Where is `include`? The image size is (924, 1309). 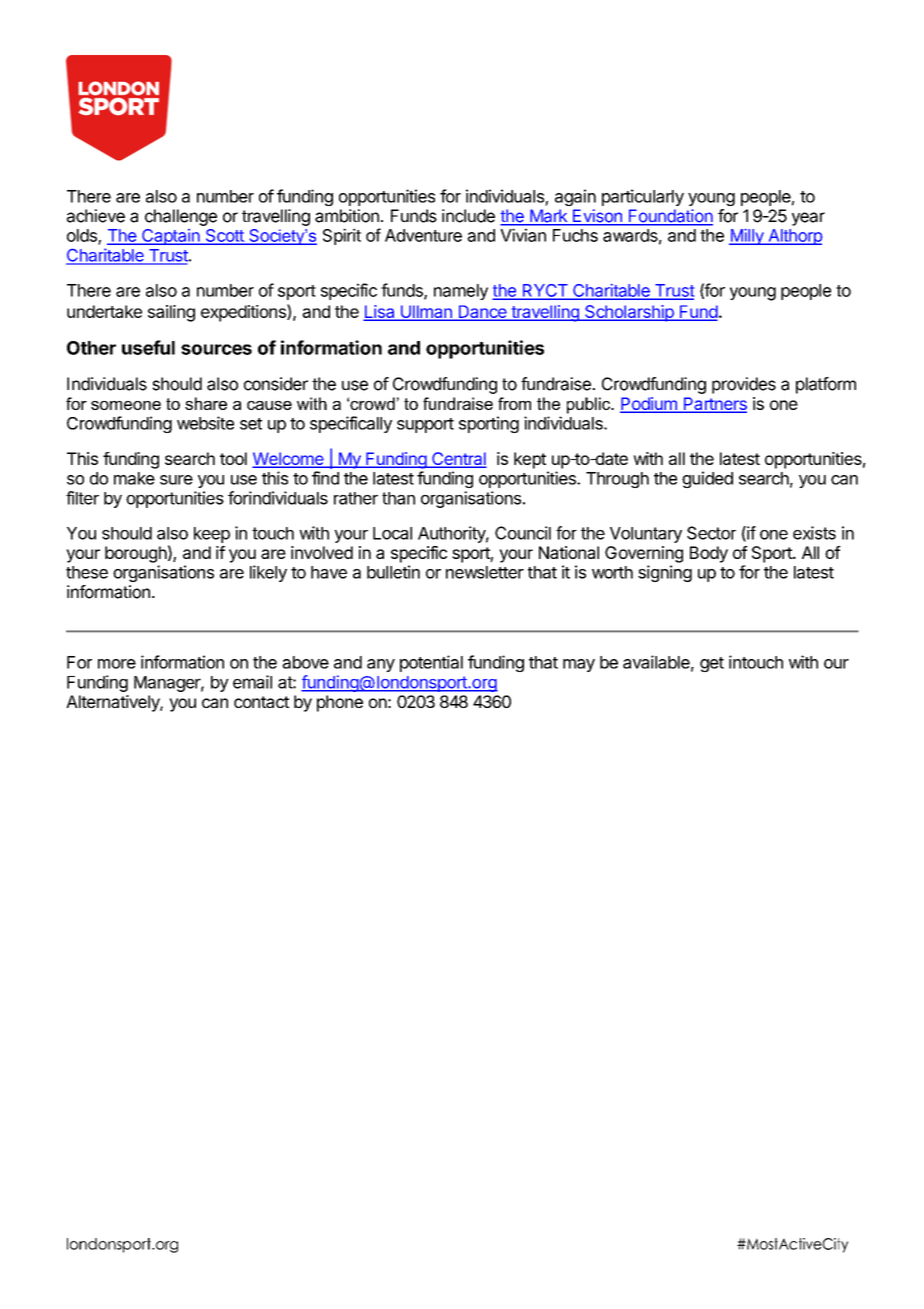
include is located at coordinates (468, 216).
